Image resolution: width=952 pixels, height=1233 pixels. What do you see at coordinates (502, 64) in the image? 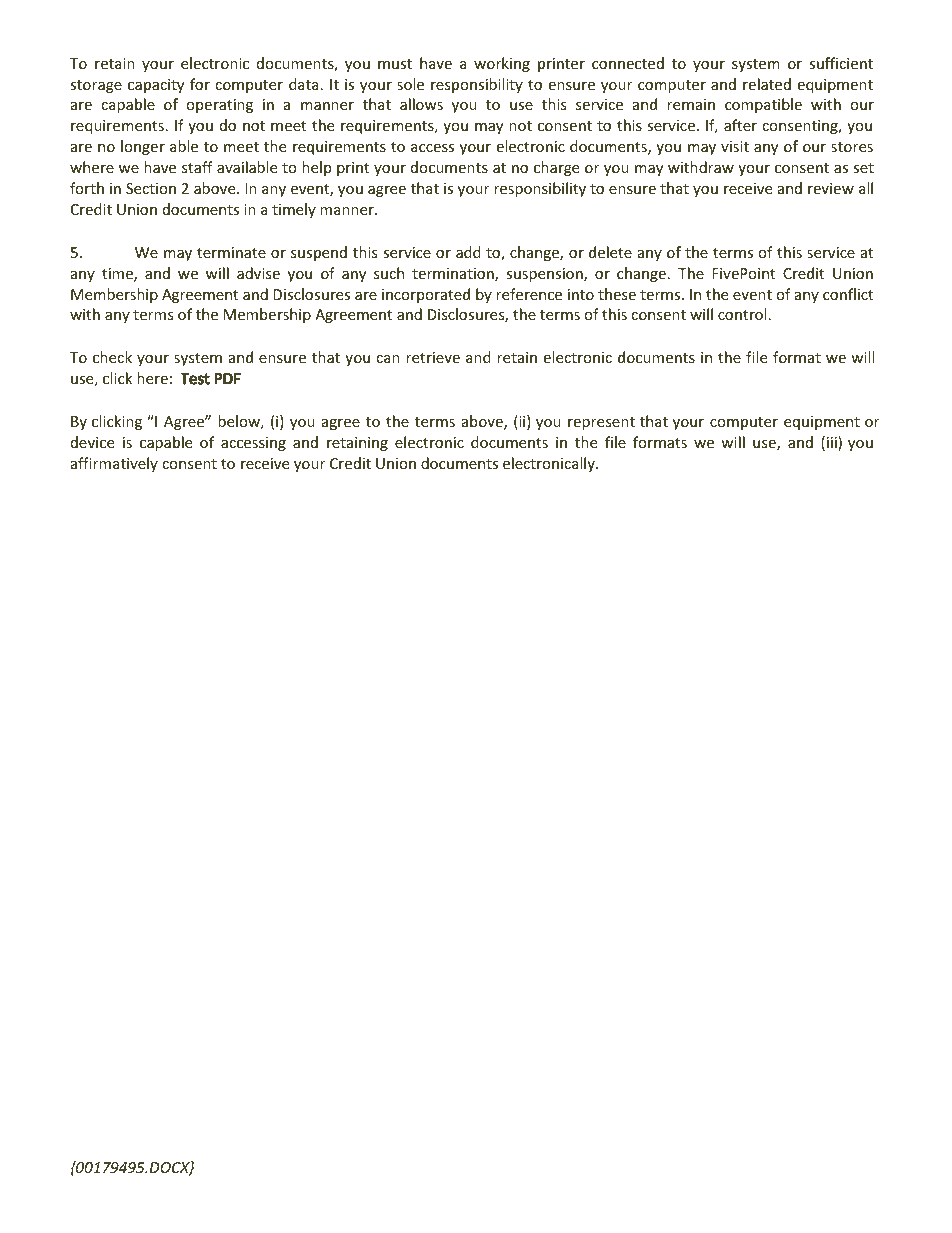
I see `working` at bounding box center [502, 64].
